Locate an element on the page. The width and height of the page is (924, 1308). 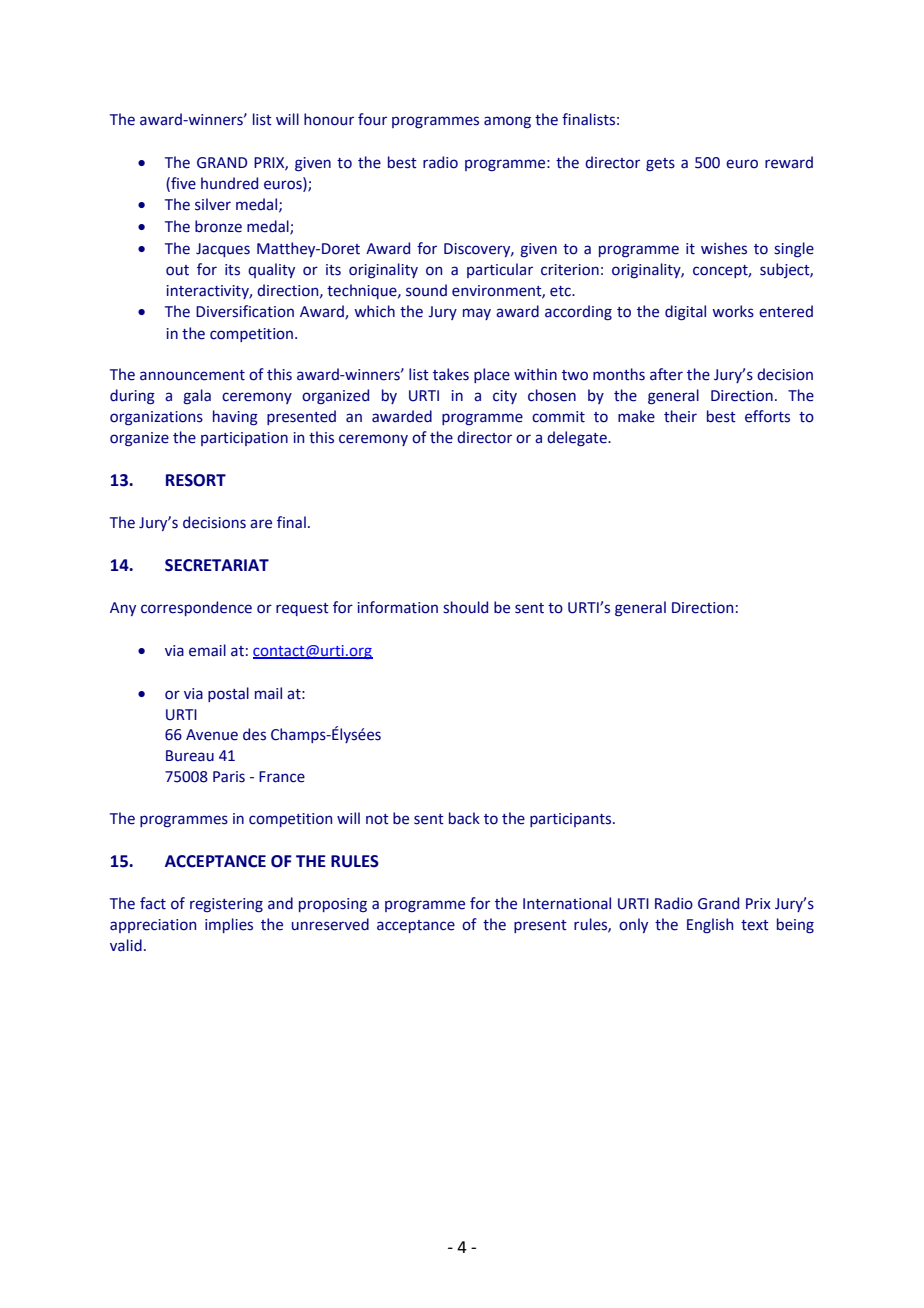
gets is located at coordinates (660, 164).
